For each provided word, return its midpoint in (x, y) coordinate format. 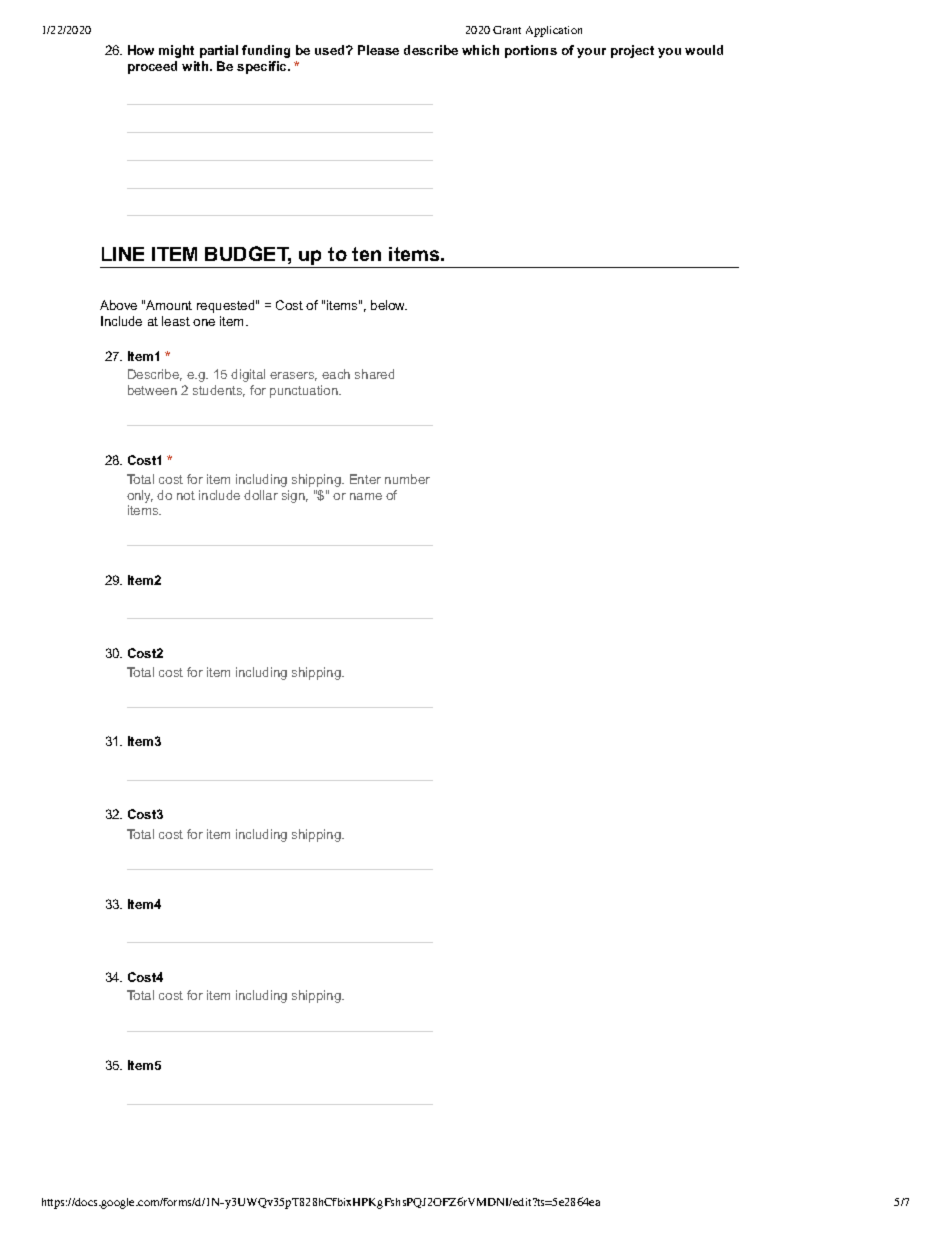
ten (366, 254)
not (186, 495)
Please (378, 50)
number (407, 479)
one (204, 322)
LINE (123, 254)
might (176, 51)
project (632, 51)
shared (374, 374)
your (591, 53)
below (389, 305)
